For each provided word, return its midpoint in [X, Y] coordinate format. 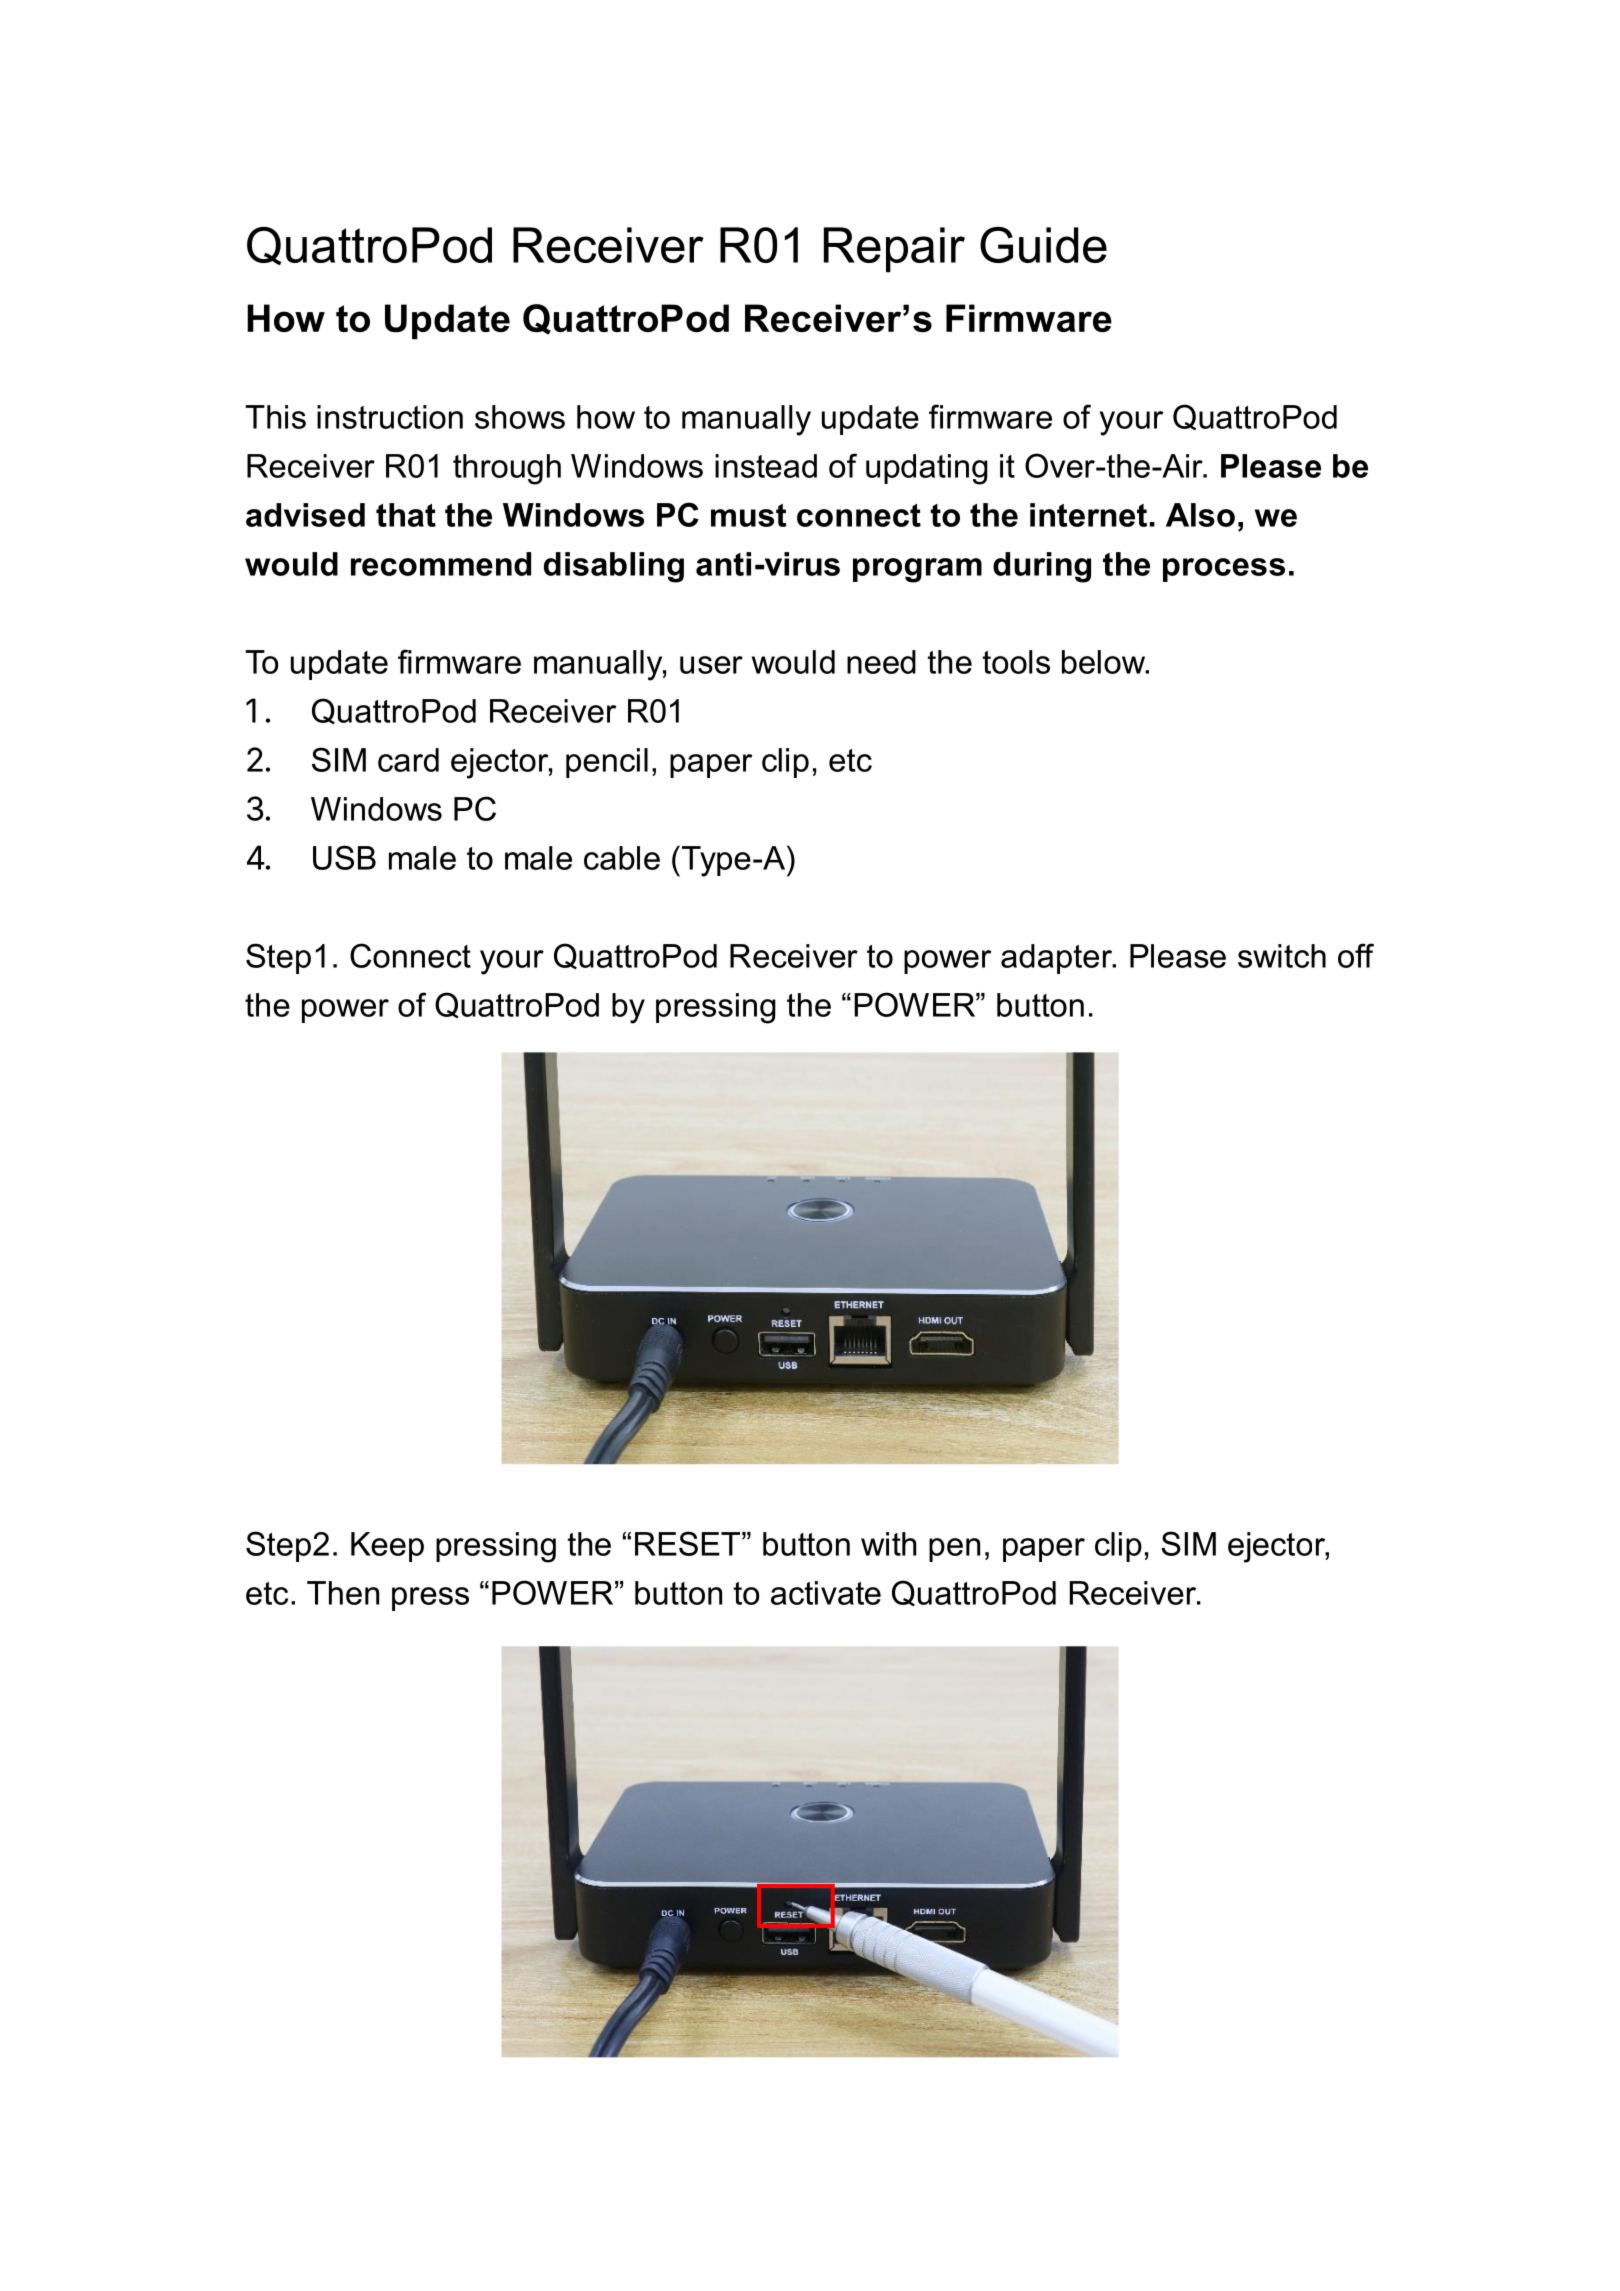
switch [1282, 956]
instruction [390, 417]
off [1356, 955]
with [889, 1544]
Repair [894, 250]
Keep [387, 1547]
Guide [1043, 245]
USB [344, 857]
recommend [441, 564]
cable [622, 858]
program [917, 570]
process [1224, 570]
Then [343, 1593]
